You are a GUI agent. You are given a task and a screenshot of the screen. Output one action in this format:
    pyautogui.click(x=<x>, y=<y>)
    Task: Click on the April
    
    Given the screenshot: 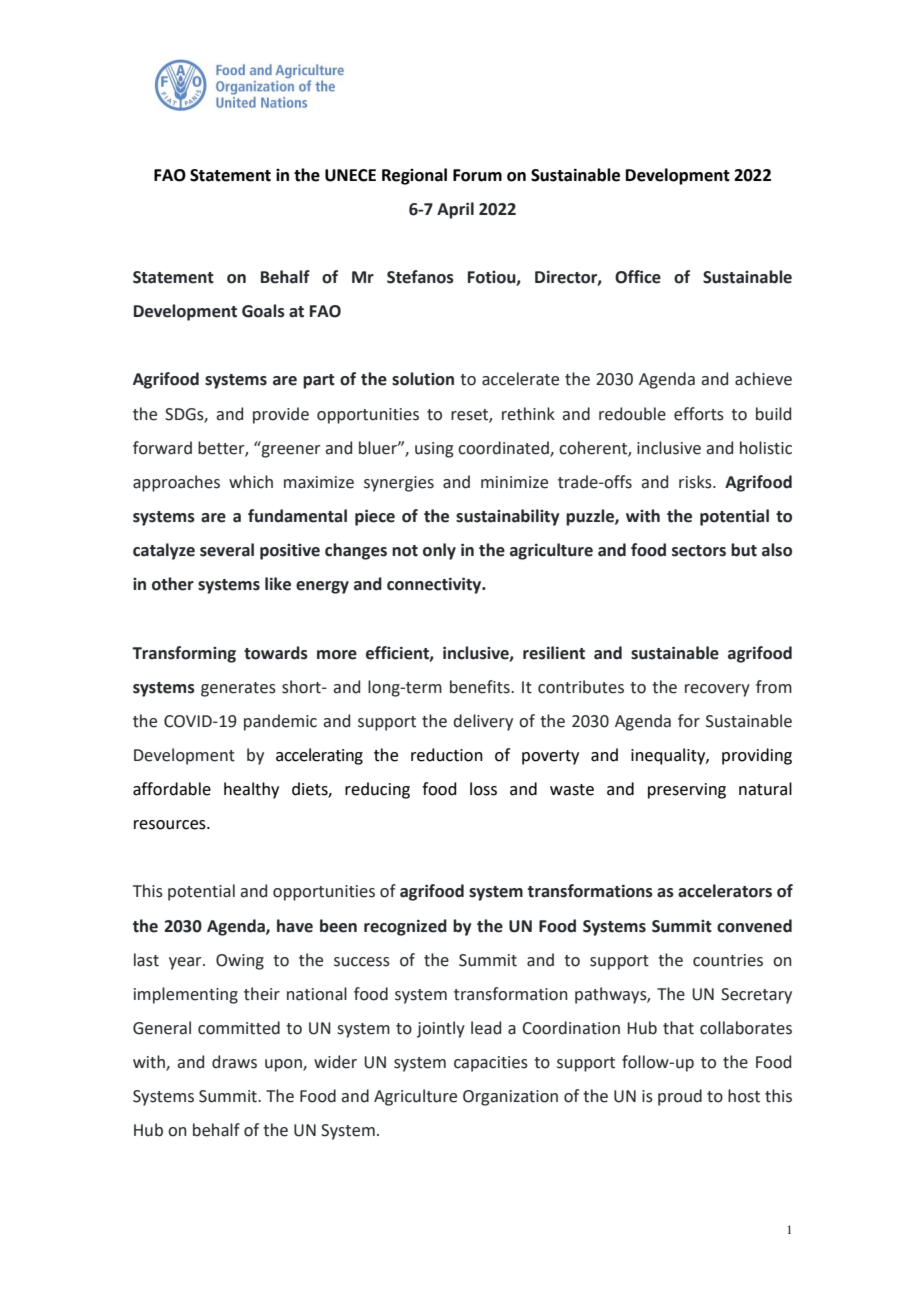 What is the action you would take?
    pyautogui.click(x=455, y=210)
